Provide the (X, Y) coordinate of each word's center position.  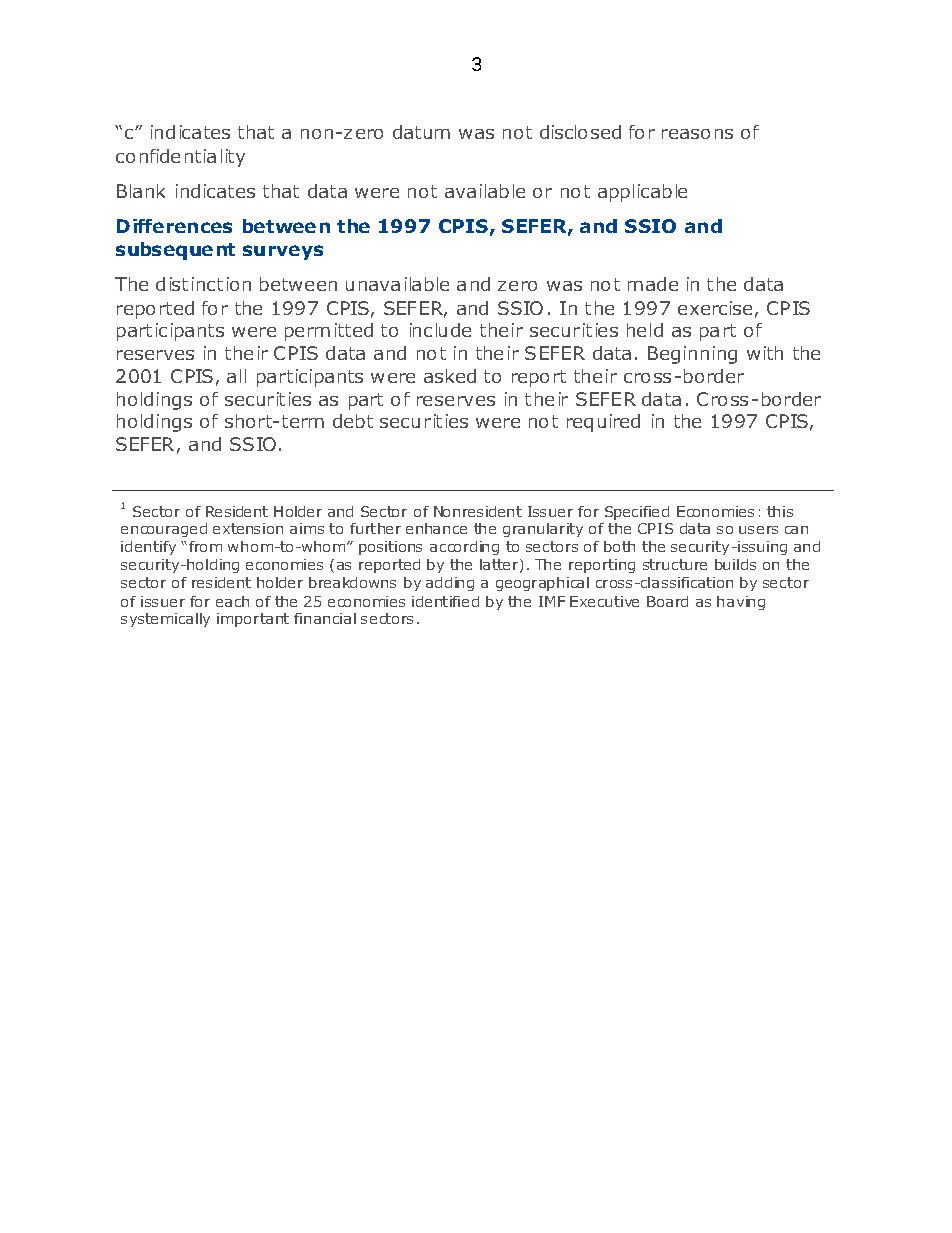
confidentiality (180, 158)
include (440, 330)
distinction (203, 284)
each (232, 601)
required (603, 423)
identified (445, 601)
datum (421, 132)
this (780, 511)
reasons (697, 134)
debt (353, 421)
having (741, 603)
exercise (715, 308)
